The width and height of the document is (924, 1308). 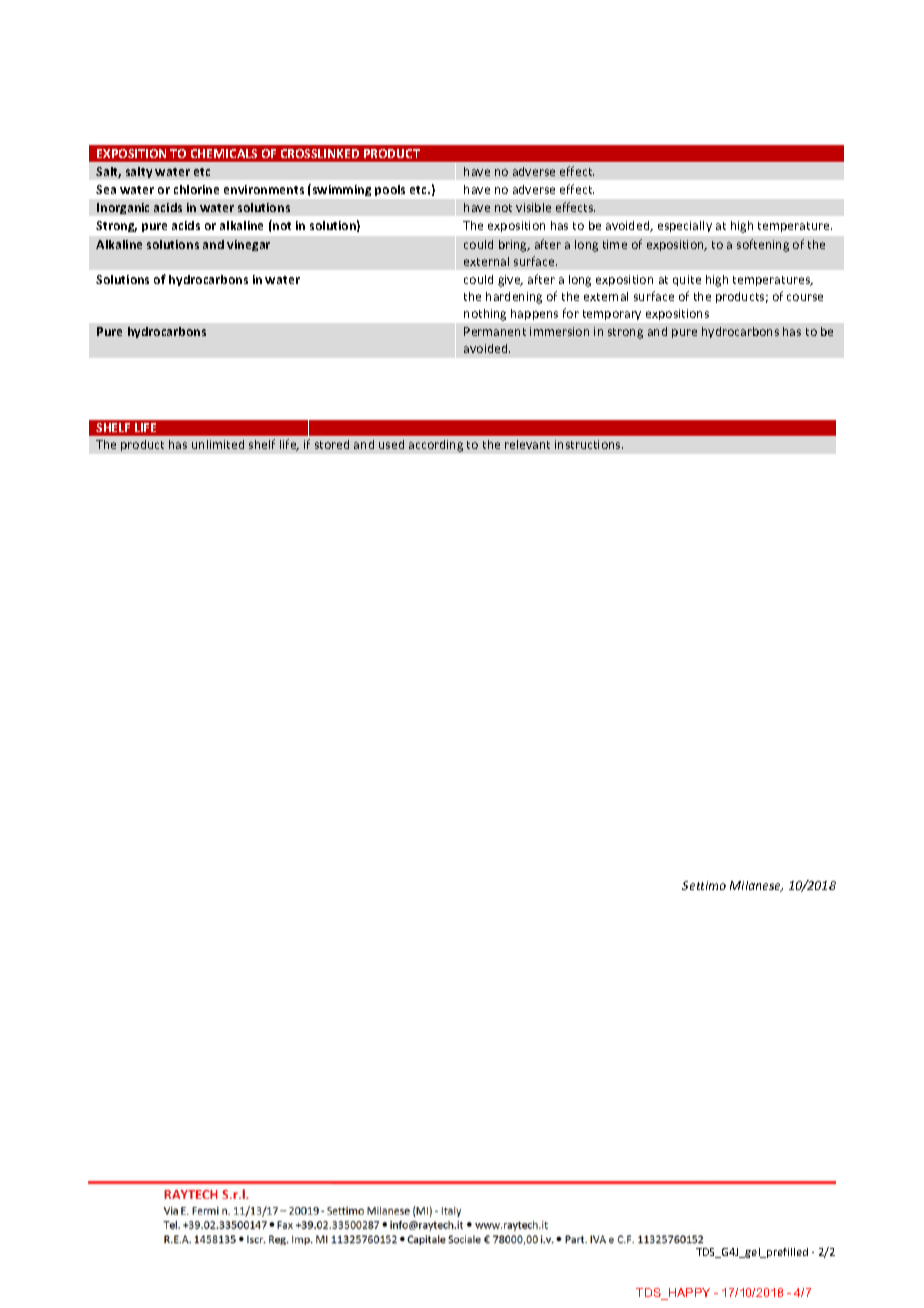 What do you see at coordinates (390, 190) in the document?
I see `pools` at bounding box center [390, 190].
